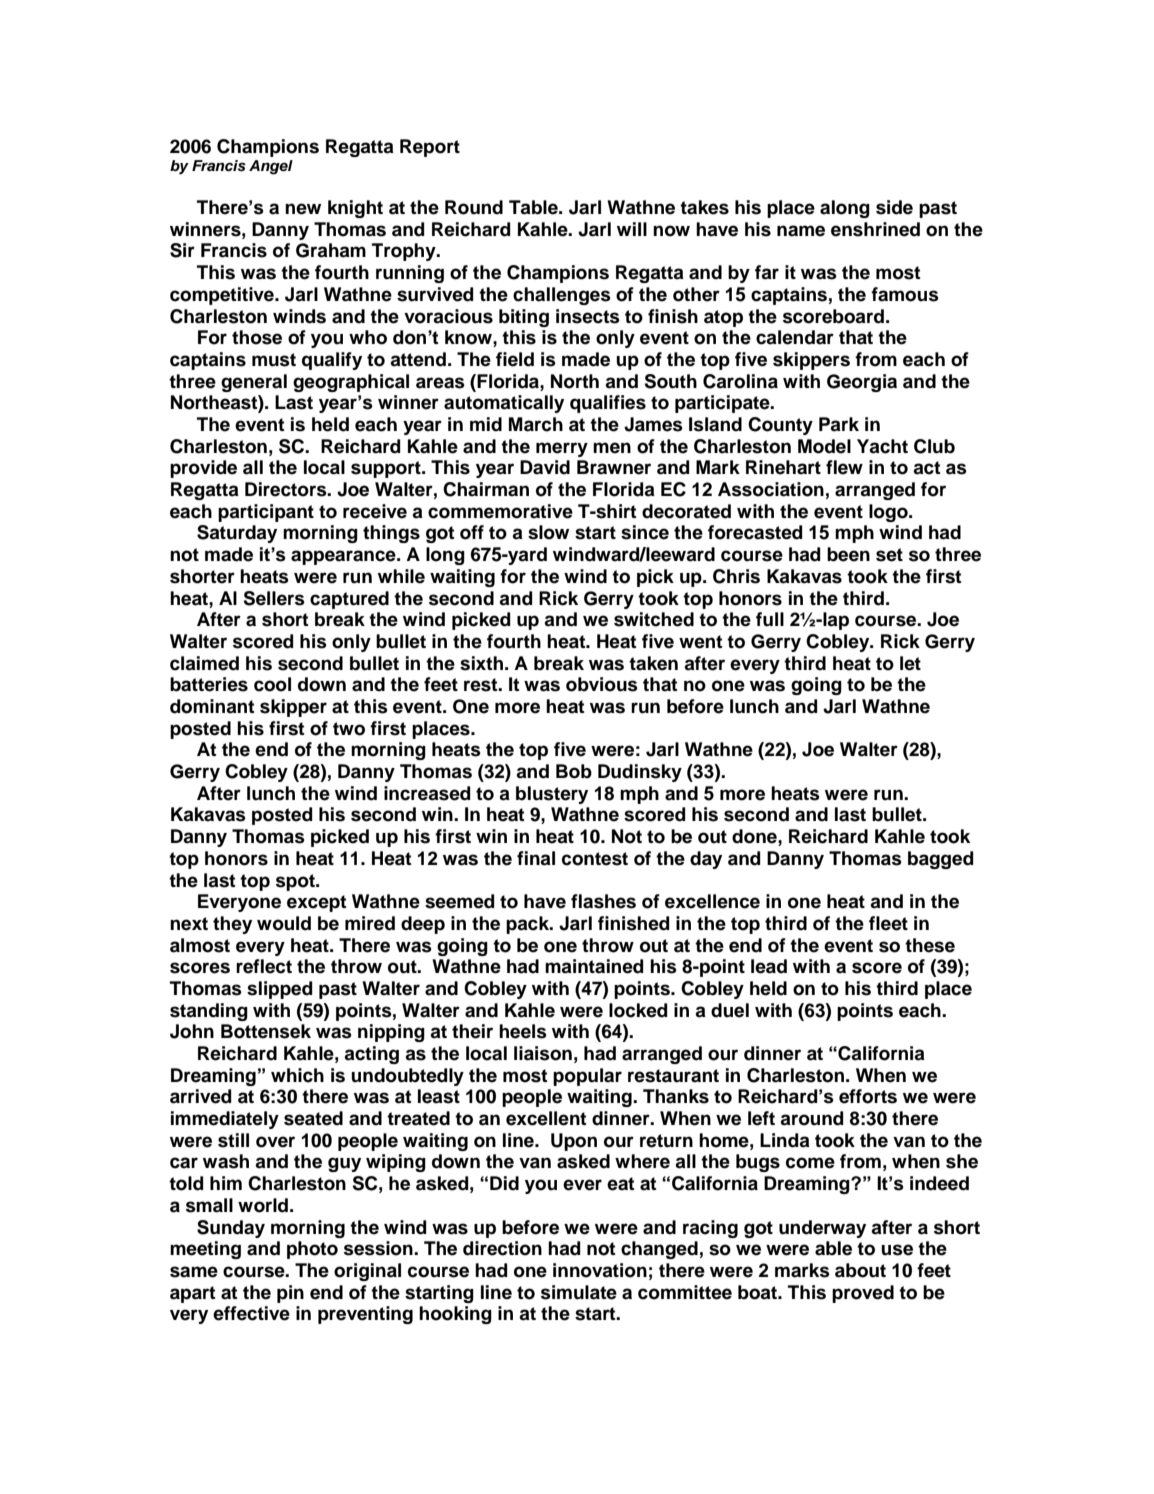  I want to click on side, so click(894, 207).
